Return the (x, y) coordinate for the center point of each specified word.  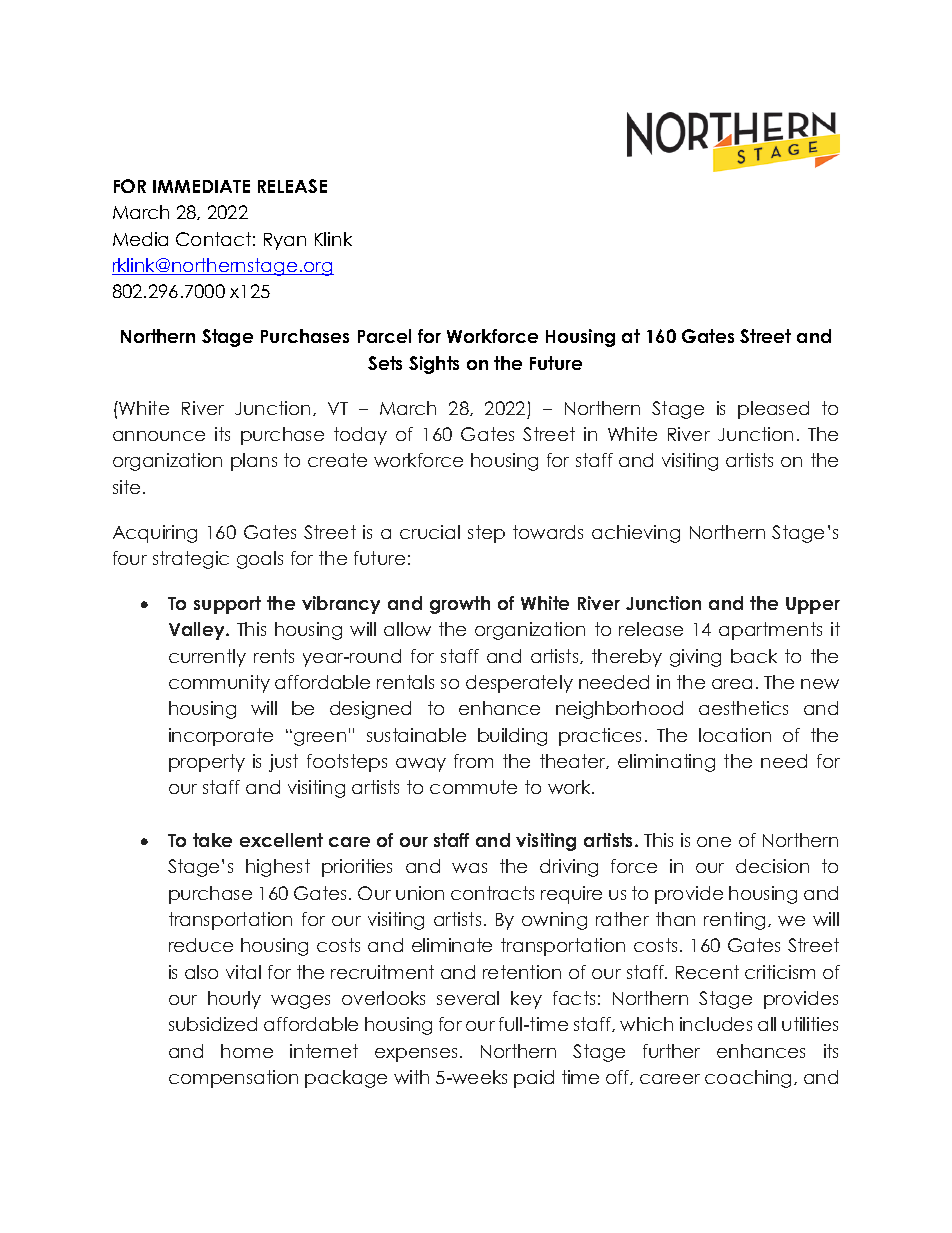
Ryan (285, 241)
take (212, 840)
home (247, 1051)
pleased (773, 410)
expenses (416, 1055)
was (469, 868)
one (714, 842)
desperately (519, 684)
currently (207, 658)
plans (254, 462)
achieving (636, 534)
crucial (430, 532)
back (754, 656)
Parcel (384, 336)
